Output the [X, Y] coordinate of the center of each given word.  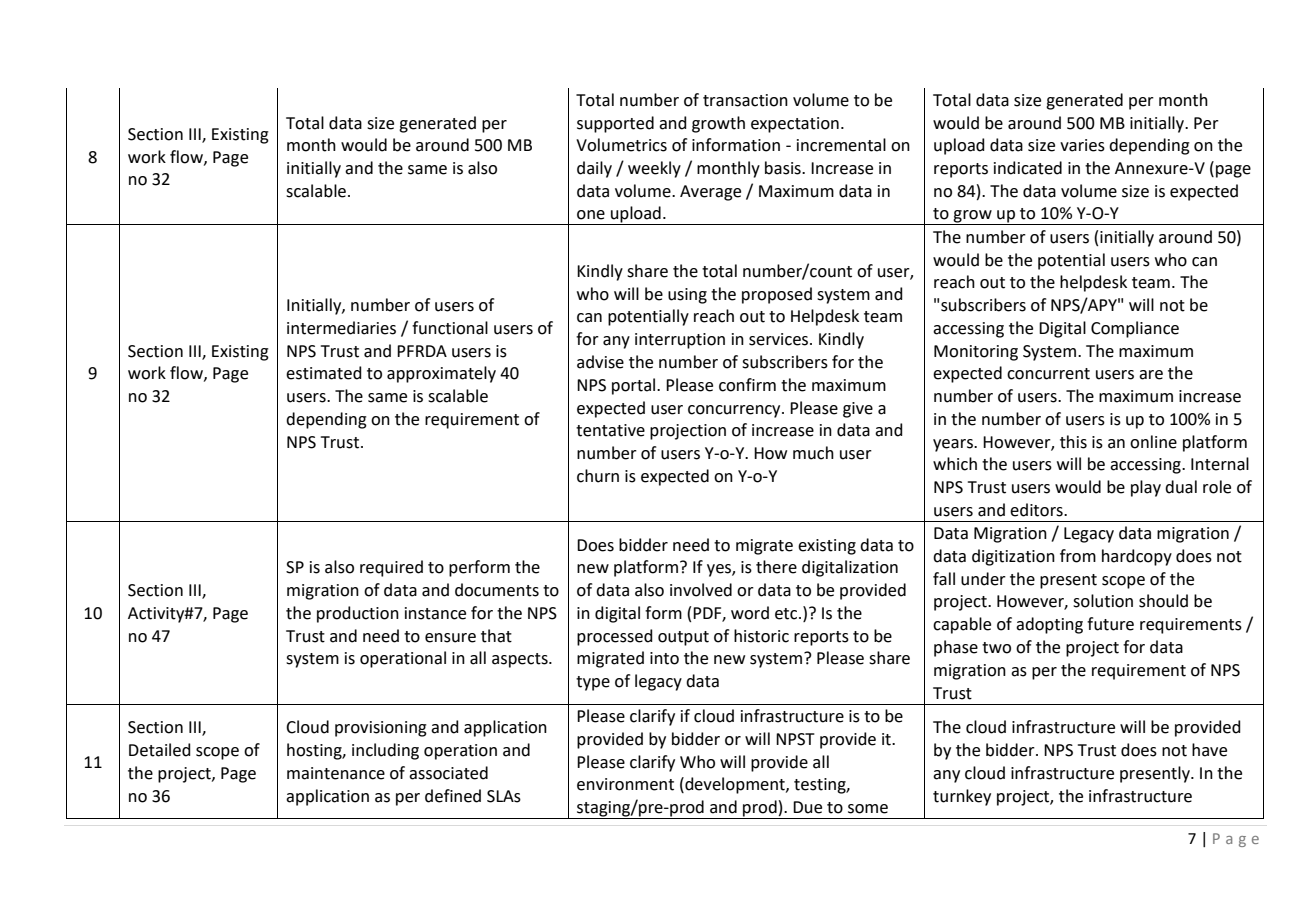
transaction [745, 100]
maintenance [336, 773]
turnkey [962, 797]
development [735, 785]
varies [1082, 145]
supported [615, 124]
